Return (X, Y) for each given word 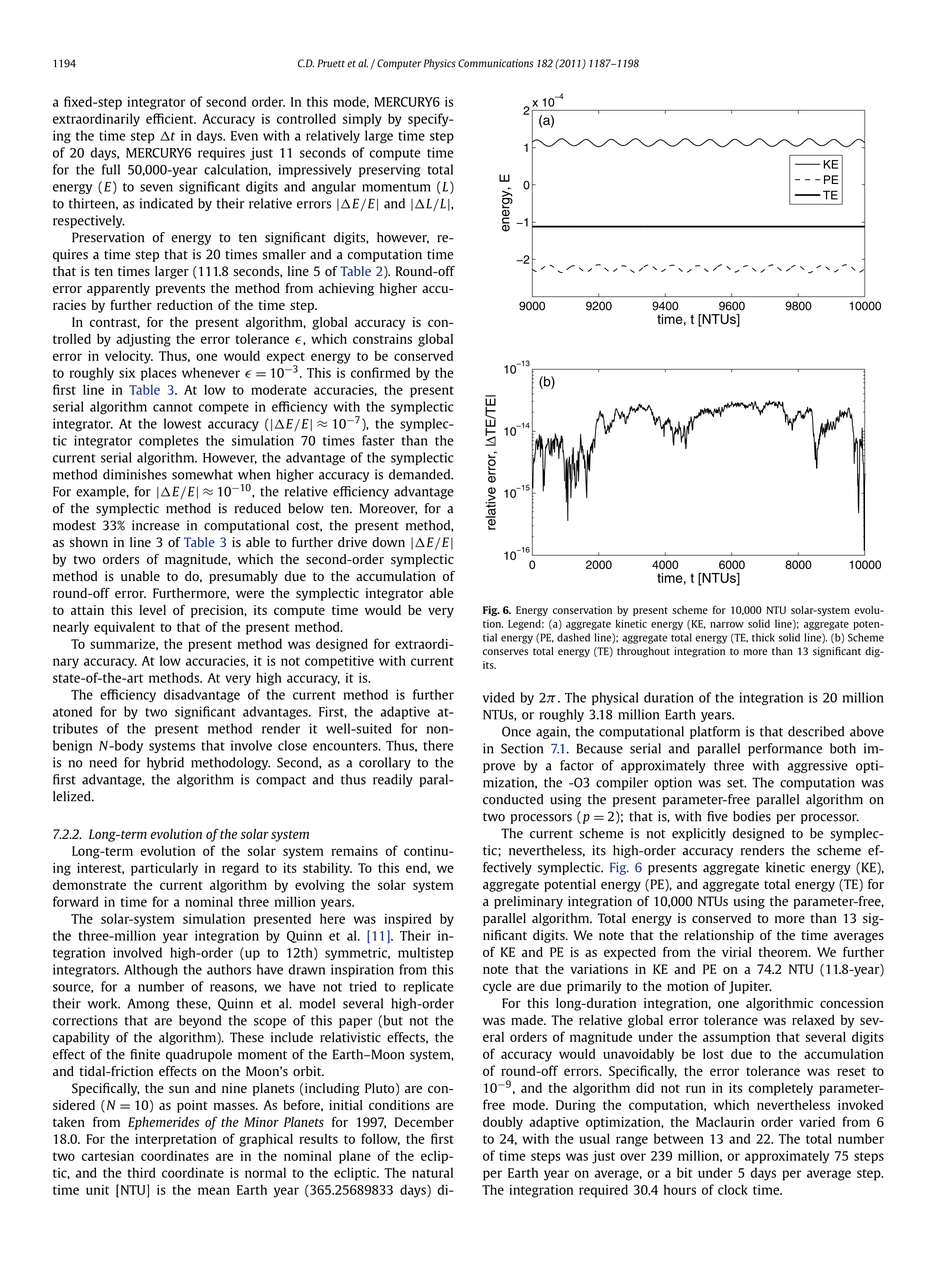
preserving (390, 170)
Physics (440, 64)
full (111, 169)
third (142, 1172)
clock (733, 1189)
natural (432, 1172)
